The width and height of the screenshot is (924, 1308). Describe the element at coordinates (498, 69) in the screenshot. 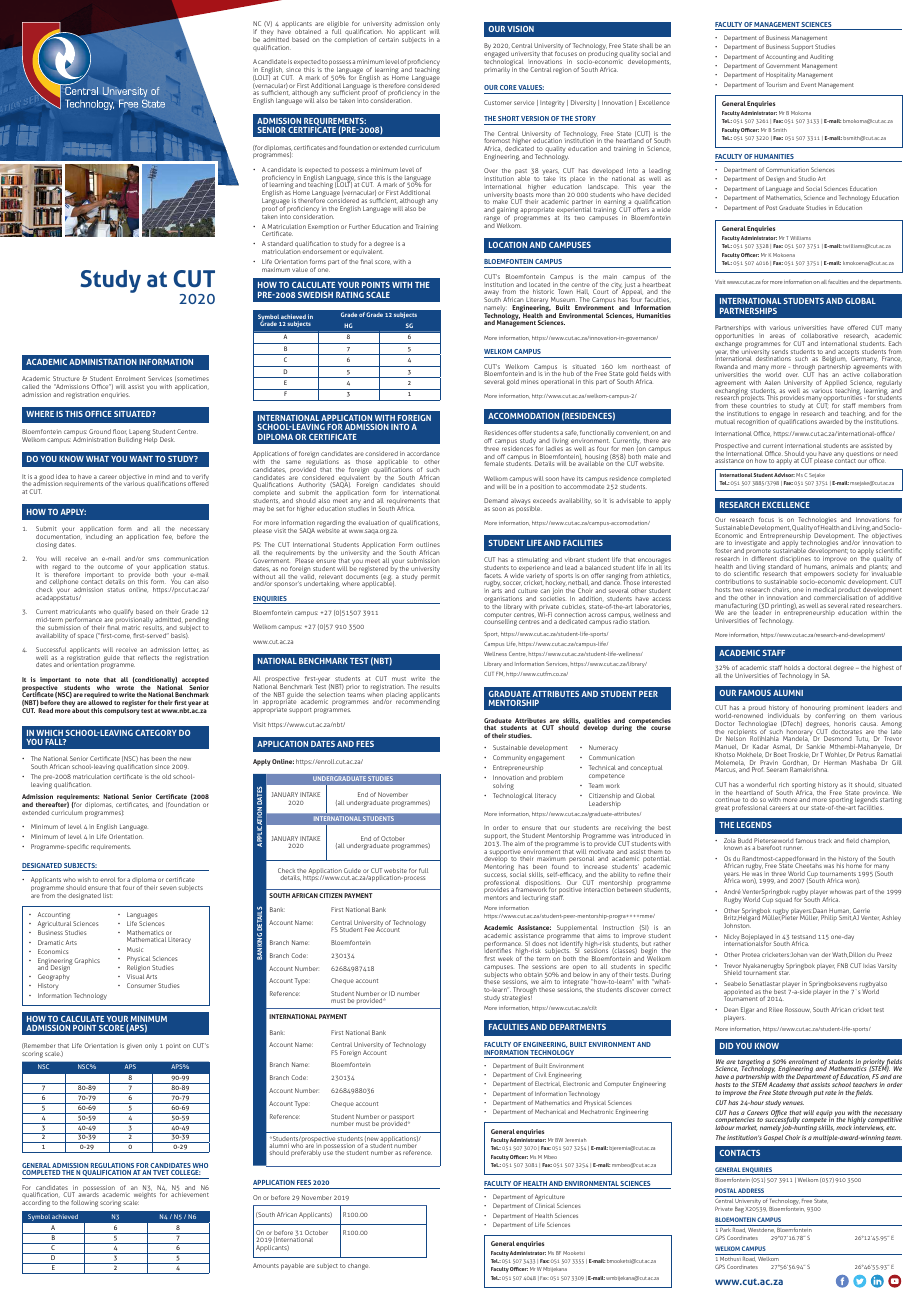

I see `primarily` at that location.
